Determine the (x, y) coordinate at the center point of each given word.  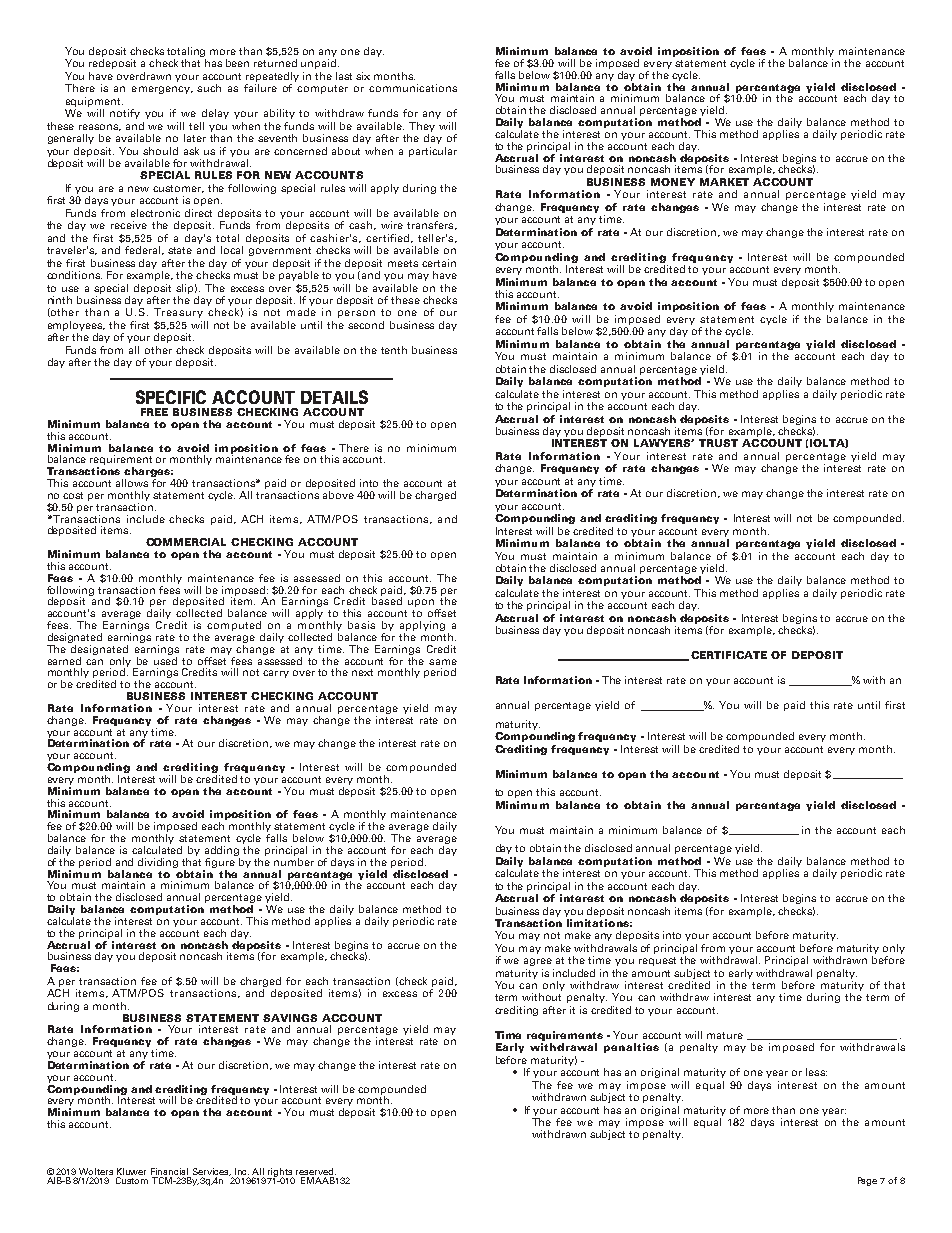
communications (413, 88)
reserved (316, 1171)
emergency (162, 90)
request (657, 961)
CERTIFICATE (729, 655)
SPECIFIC (171, 397)
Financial (169, 1171)
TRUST (718, 443)
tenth (394, 350)
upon (422, 604)
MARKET (724, 182)
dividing (158, 863)
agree (538, 962)
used (165, 659)
